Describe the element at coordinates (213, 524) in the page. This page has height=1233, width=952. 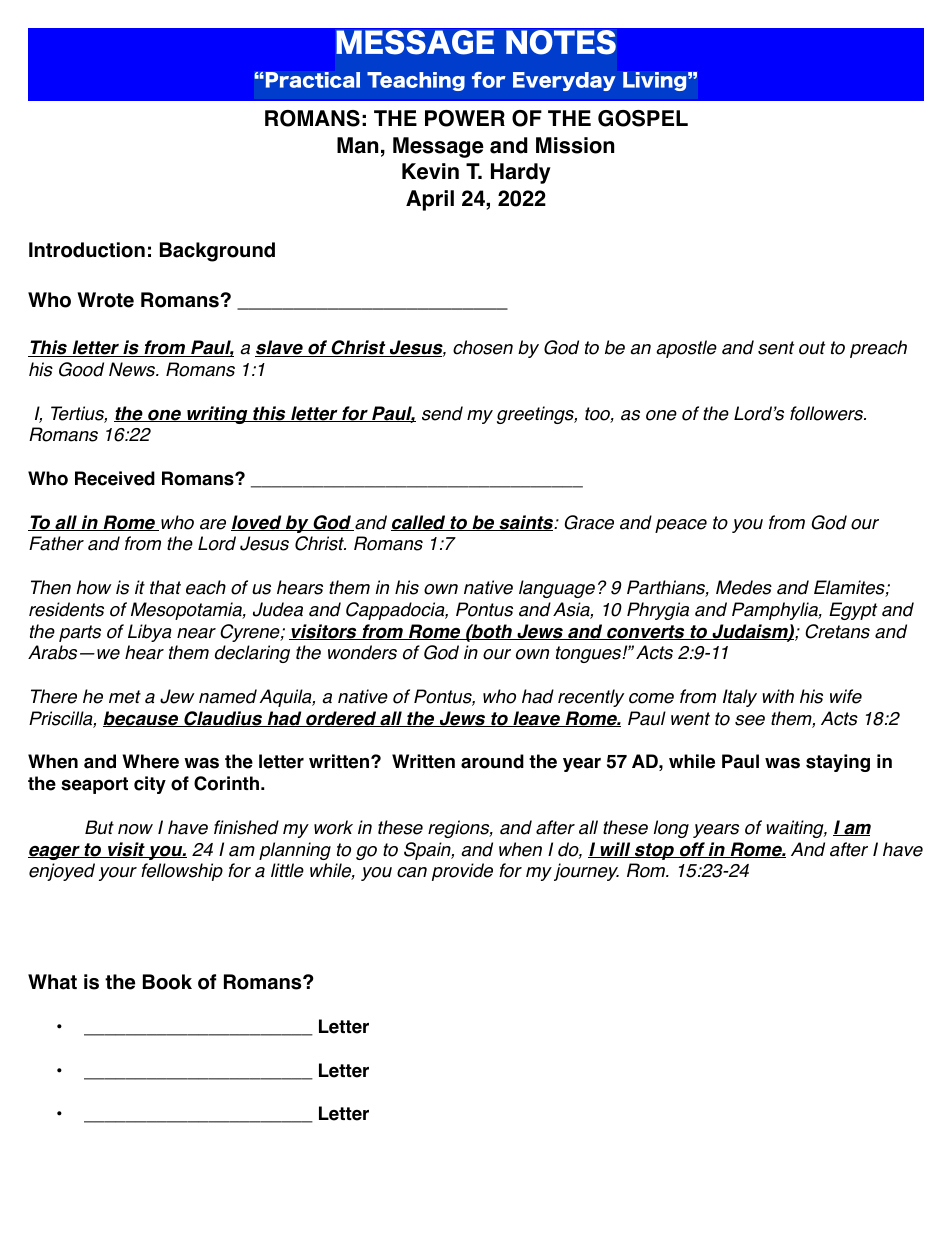
I see `are` at that location.
